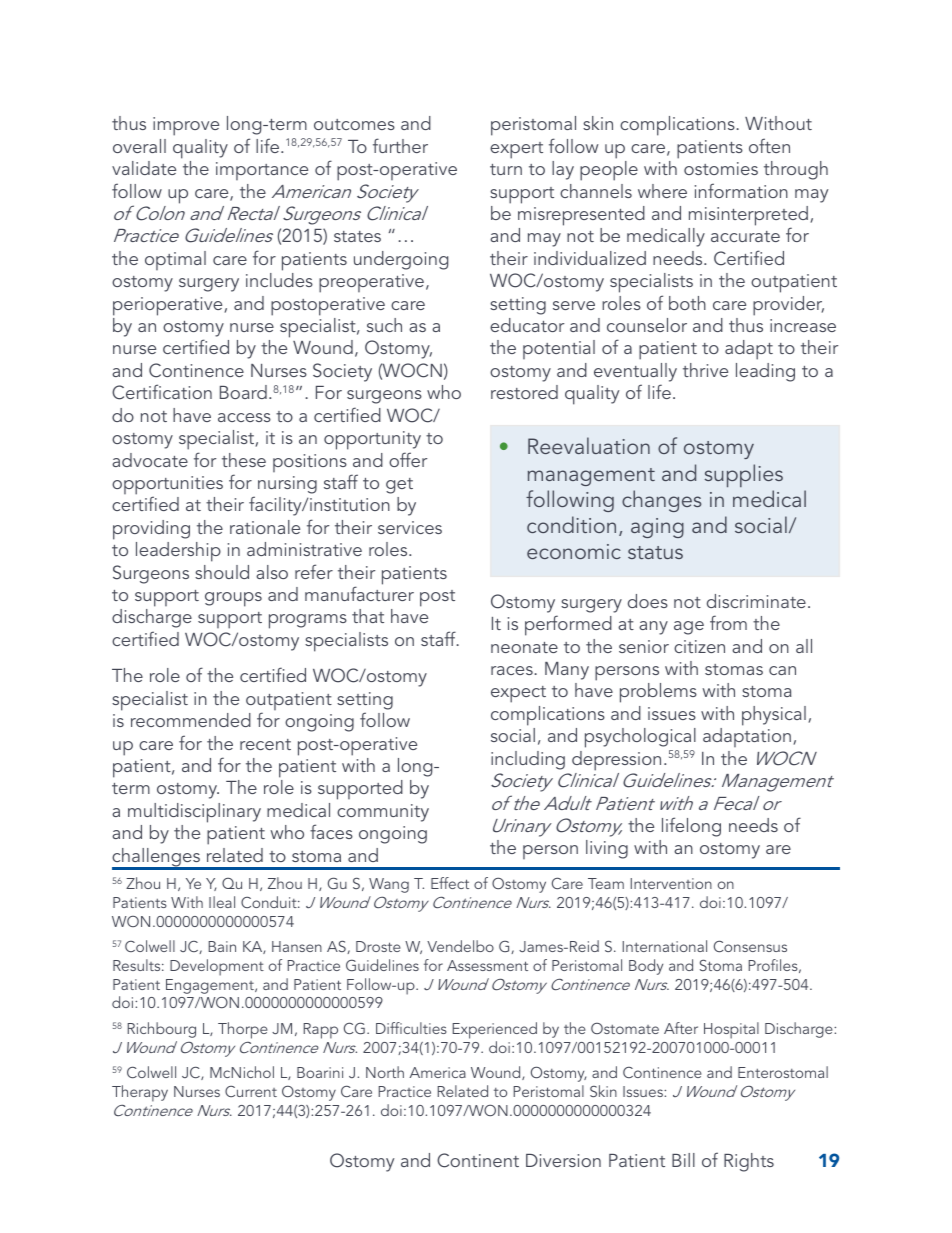  Describe the element at coordinates (251, 1091) in the image. I see `Current` at that location.
